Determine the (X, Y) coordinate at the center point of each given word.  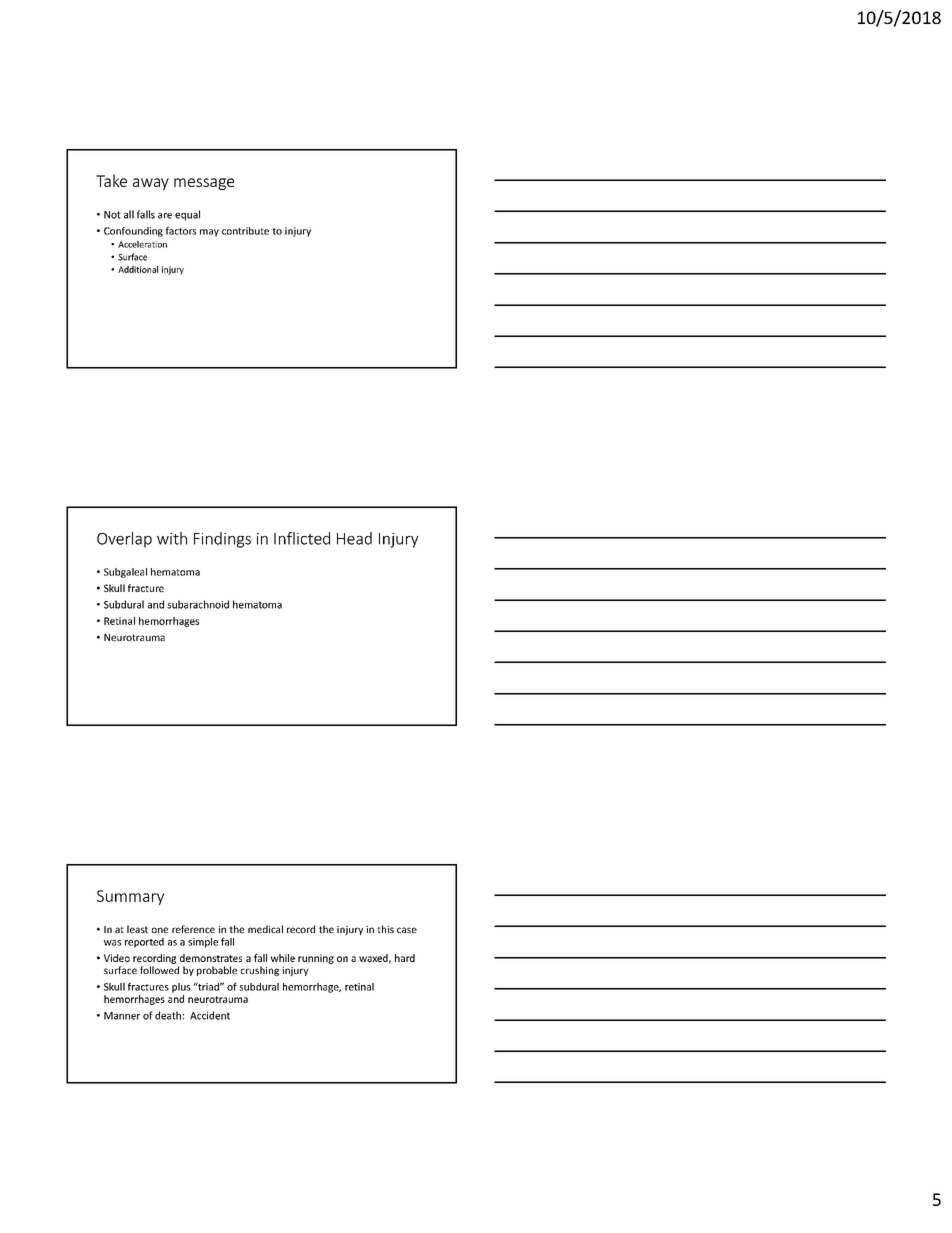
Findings (222, 540)
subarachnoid (198, 604)
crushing (260, 971)
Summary (130, 897)
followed (159, 970)
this (385, 929)
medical (265, 929)
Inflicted (302, 538)
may (209, 233)
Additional (138, 269)
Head (354, 538)
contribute (245, 231)
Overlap (124, 540)
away (151, 184)
